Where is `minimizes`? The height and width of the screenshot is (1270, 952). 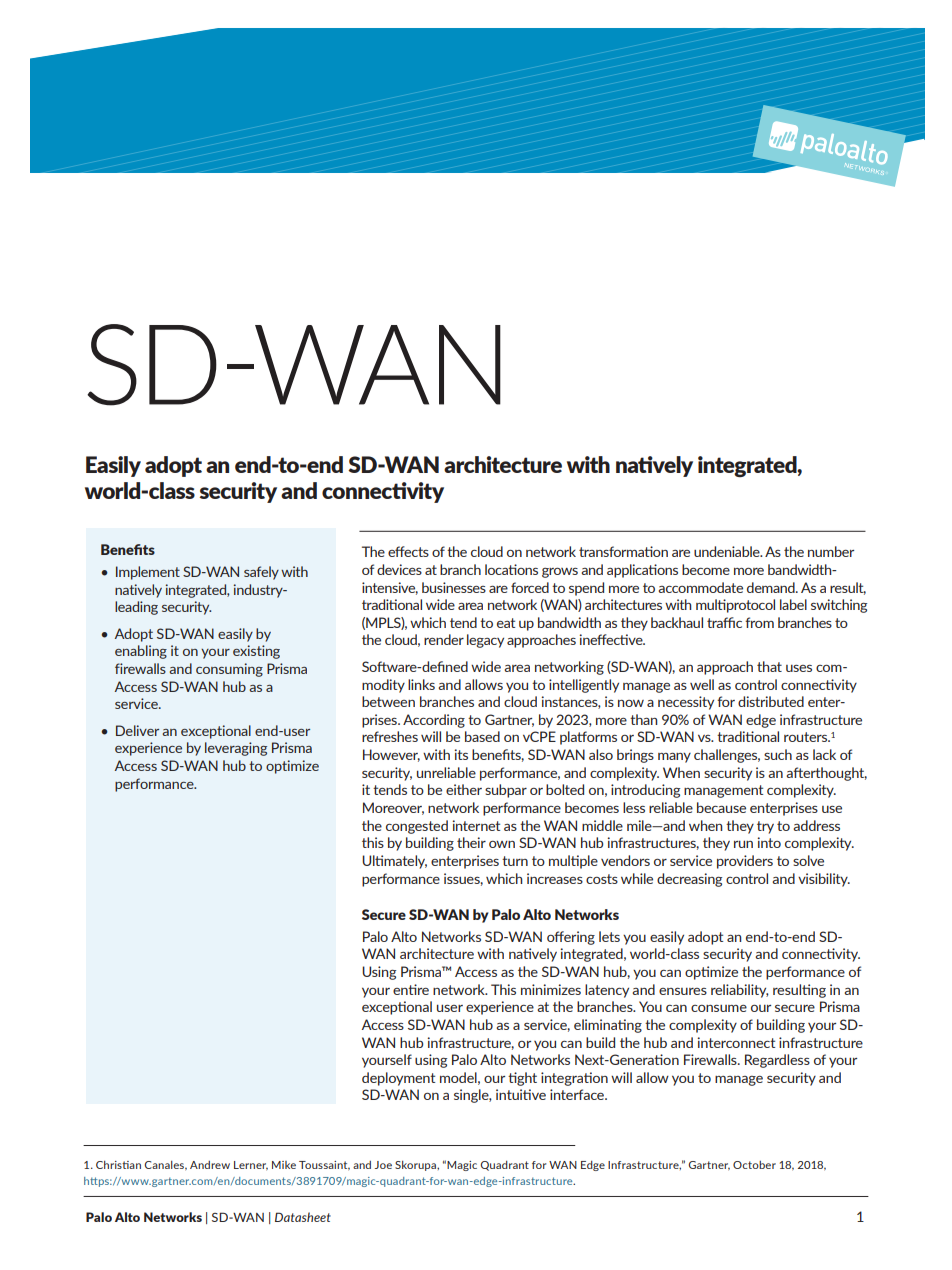 minimizes is located at coordinates (551, 989).
